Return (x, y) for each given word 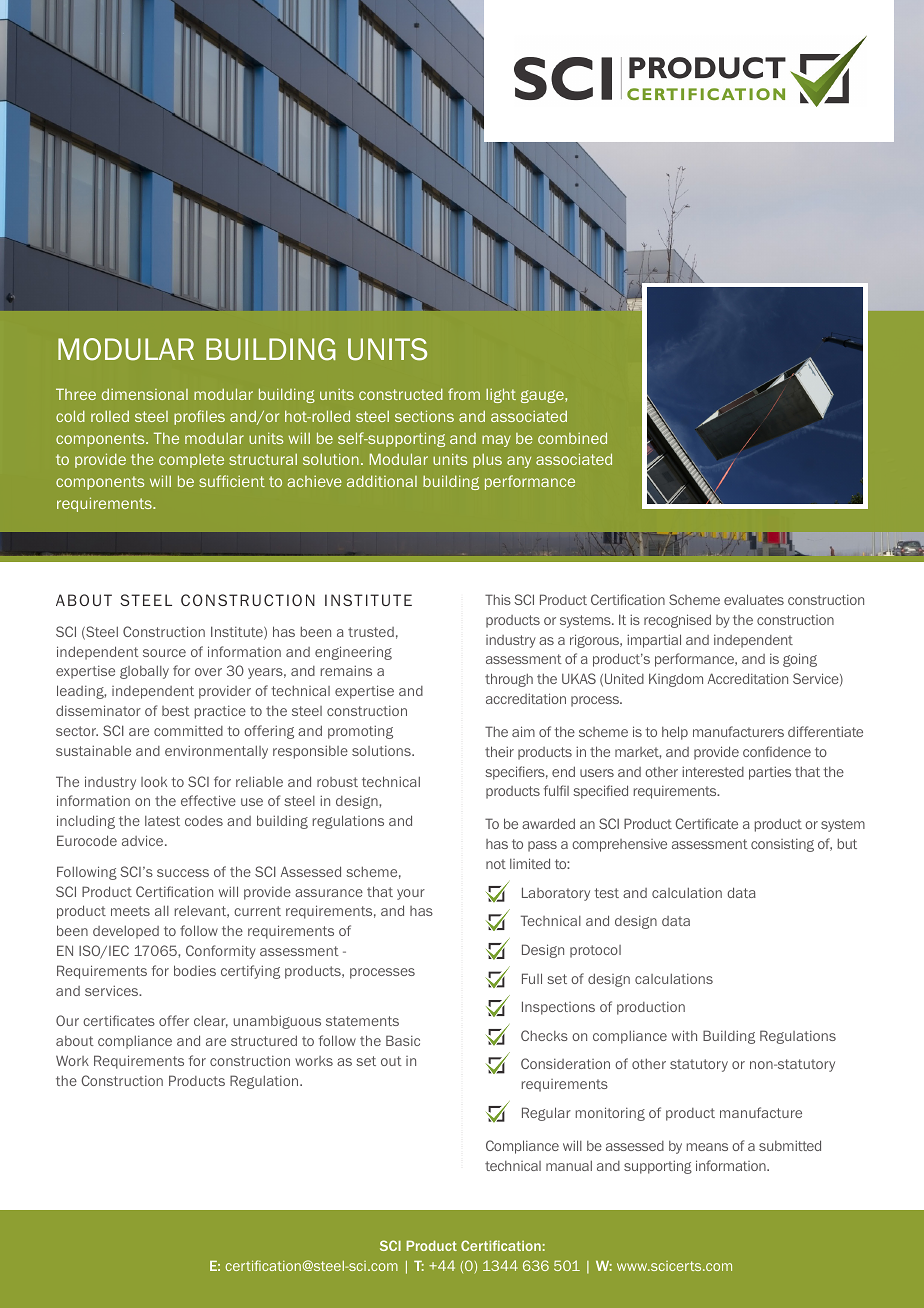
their (499, 751)
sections (424, 416)
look (154, 782)
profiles (199, 417)
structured (264, 1040)
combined (572, 438)
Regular (546, 1114)
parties (770, 773)
